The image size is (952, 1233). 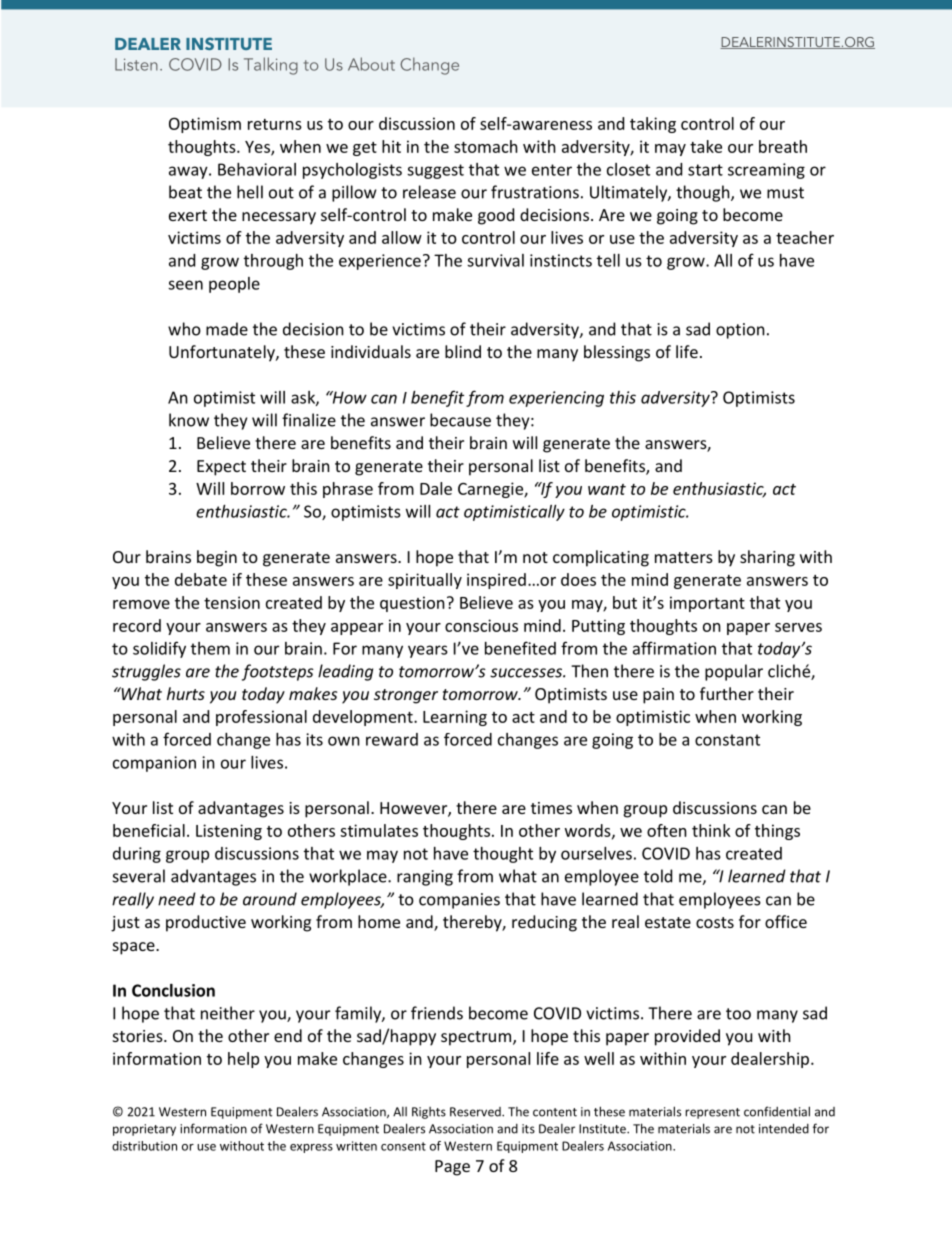 What do you see at coordinates (706, 146) in the image?
I see `take` at bounding box center [706, 146].
